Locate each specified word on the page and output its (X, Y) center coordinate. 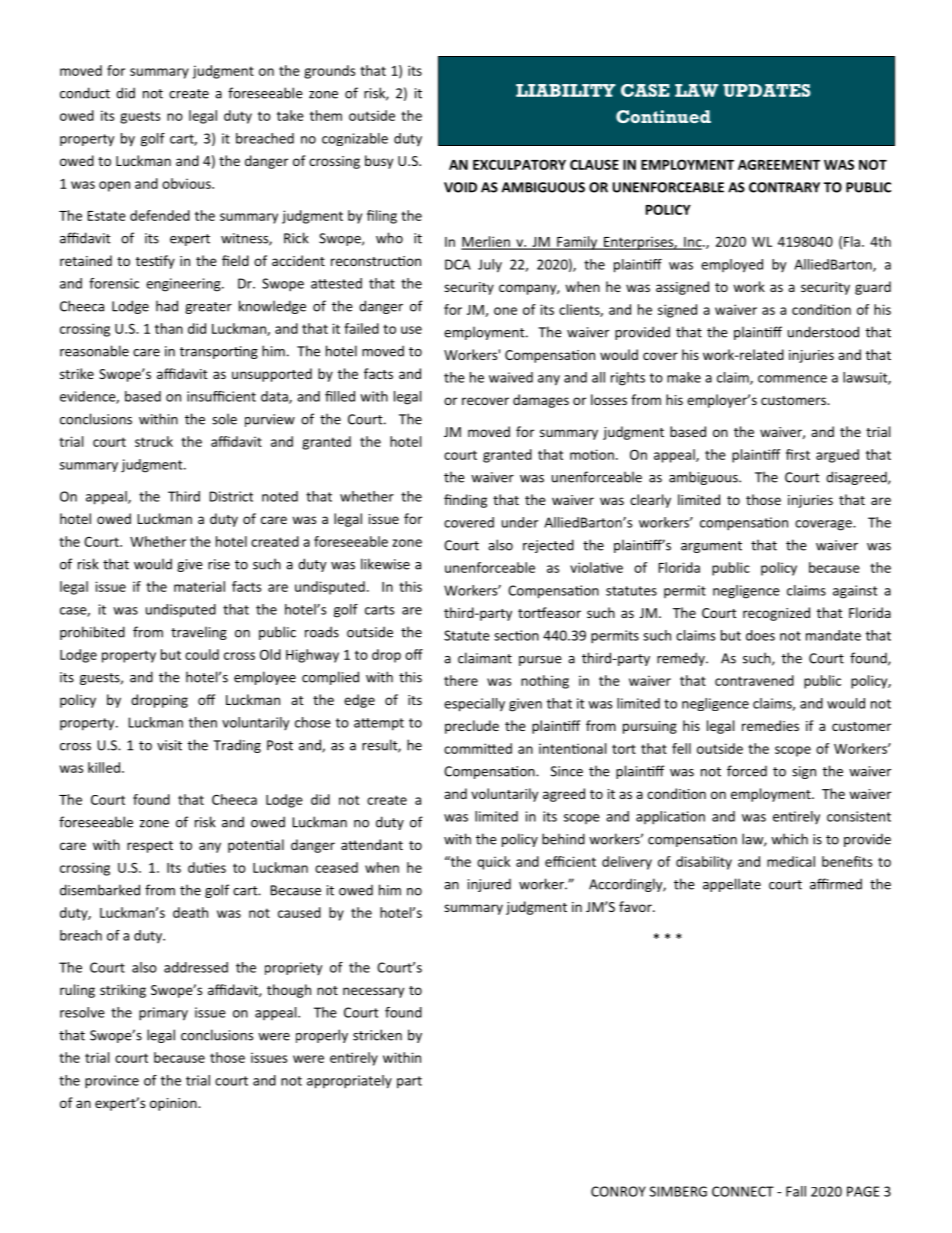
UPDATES (767, 90)
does (760, 635)
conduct (85, 93)
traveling (199, 633)
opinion (174, 1104)
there (461, 680)
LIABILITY (566, 90)
